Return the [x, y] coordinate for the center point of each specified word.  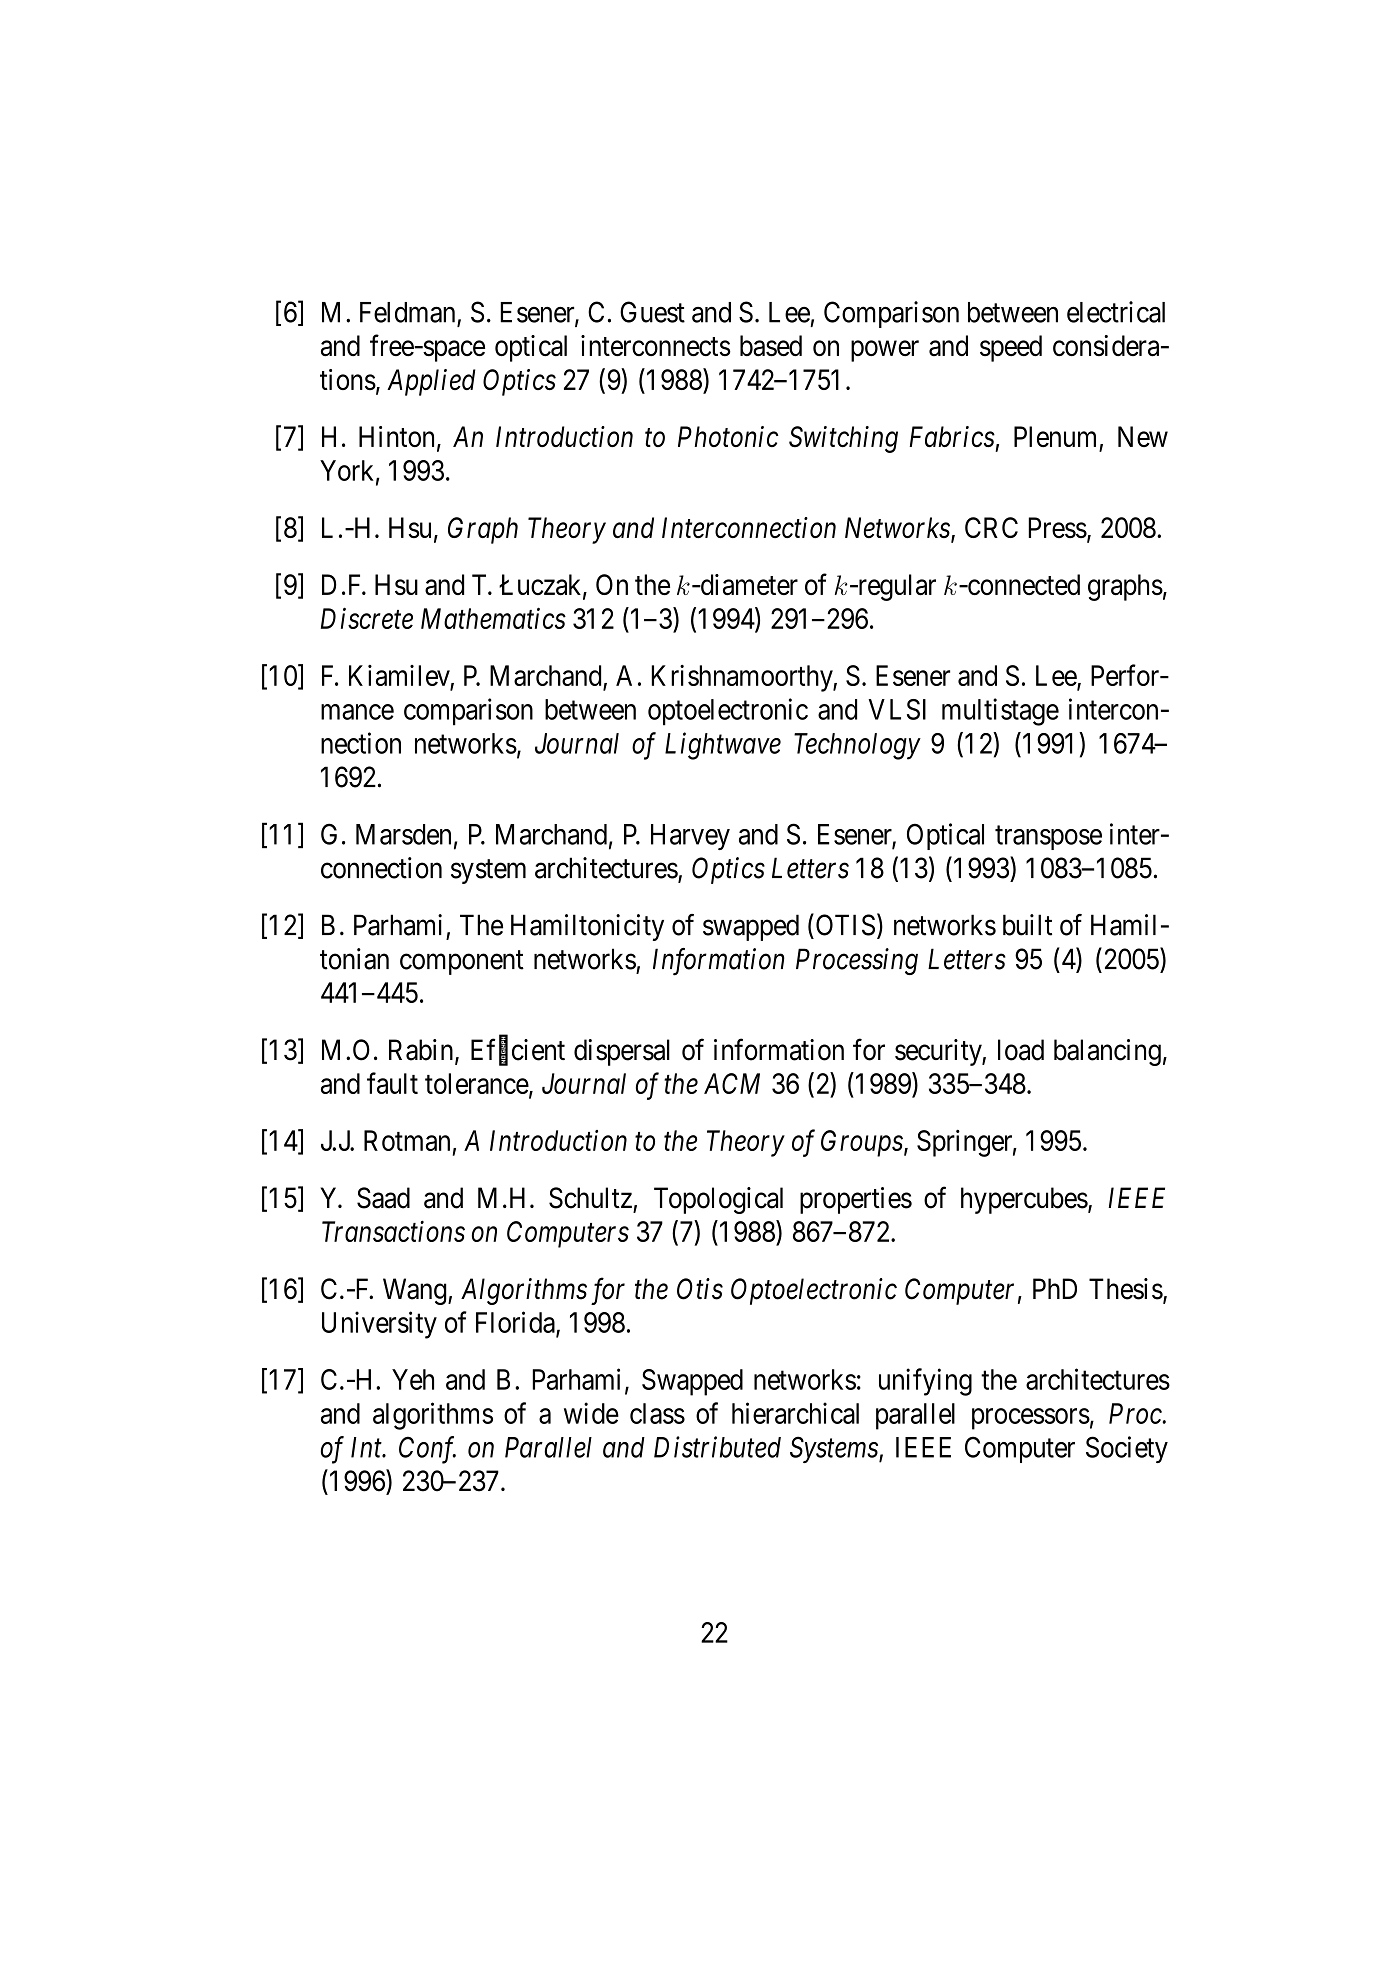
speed [1011, 348]
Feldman [409, 313]
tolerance [477, 1083]
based [771, 345]
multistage [1000, 712]
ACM [732, 1083]
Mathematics [493, 618]
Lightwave [723, 746]
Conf [427, 1450]
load [1021, 1050]
